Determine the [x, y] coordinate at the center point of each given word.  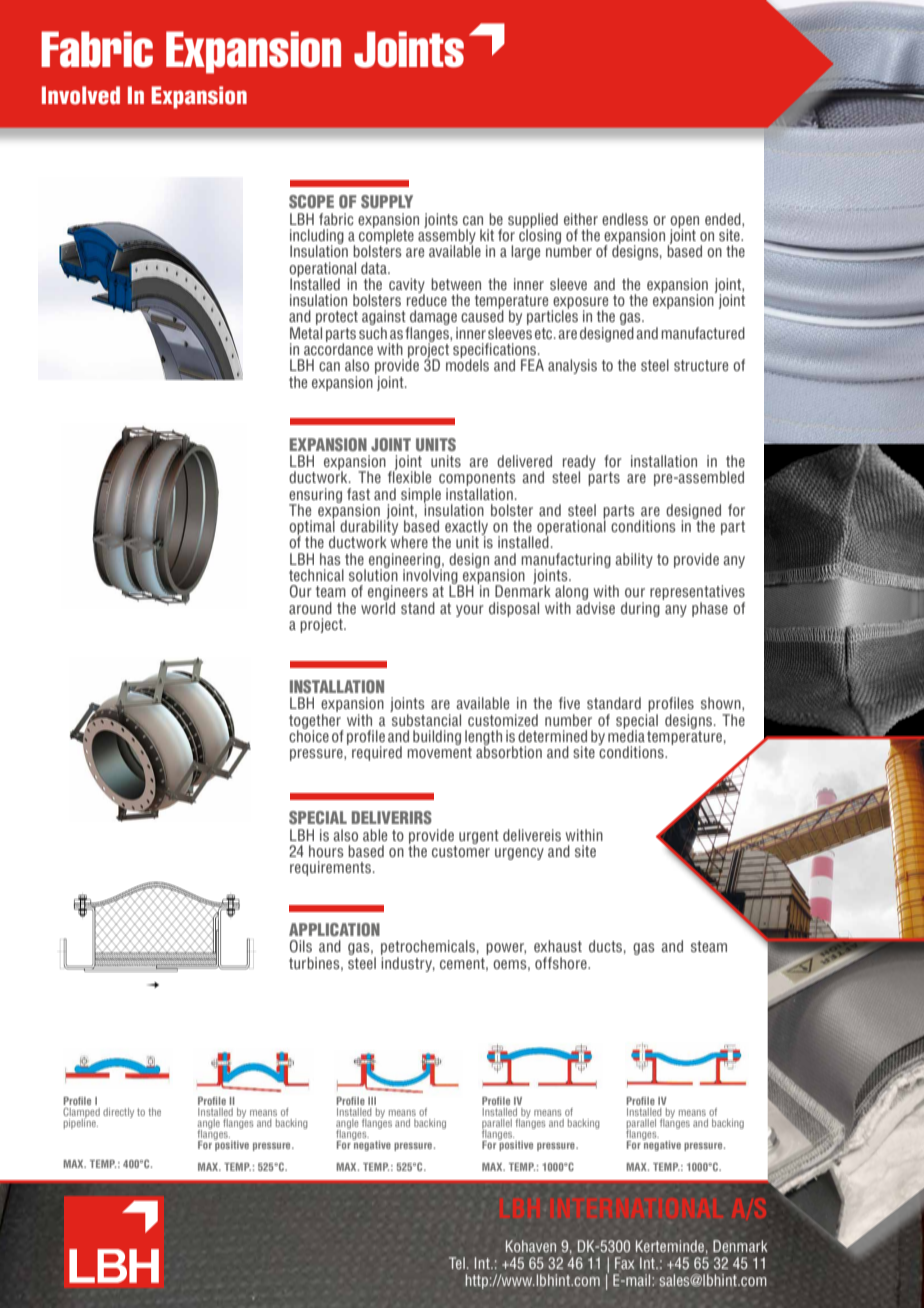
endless [625, 219]
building [437, 737]
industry [408, 964]
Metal [306, 333]
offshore [562, 963]
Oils [301, 946]
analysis [572, 366]
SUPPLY [387, 201]
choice [309, 735]
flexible [409, 476]
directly [118, 1113]
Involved [81, 95]
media [626, 735]
